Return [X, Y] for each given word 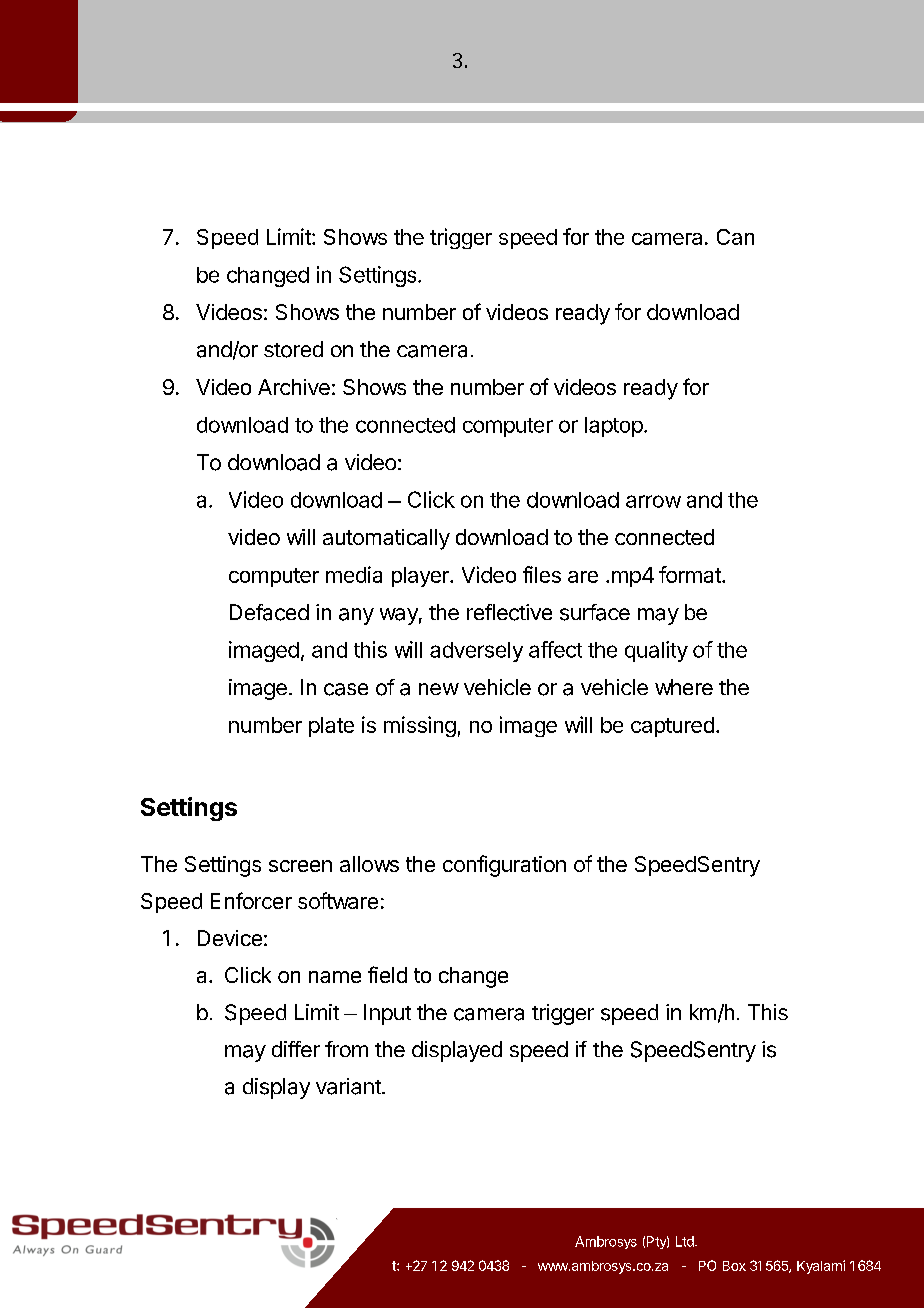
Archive [294, 387]
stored [293, 349]
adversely [476, 652]
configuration [504, 866]
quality [656, 651]
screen [300, 866]
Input [387, 1014]
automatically [386, 539]
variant [349, 1086]
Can [735, 237]
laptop [614, 427]
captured [672, 727]
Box [734, 1266]
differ [296, 1049]
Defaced [269, 612]
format [691, 574]
